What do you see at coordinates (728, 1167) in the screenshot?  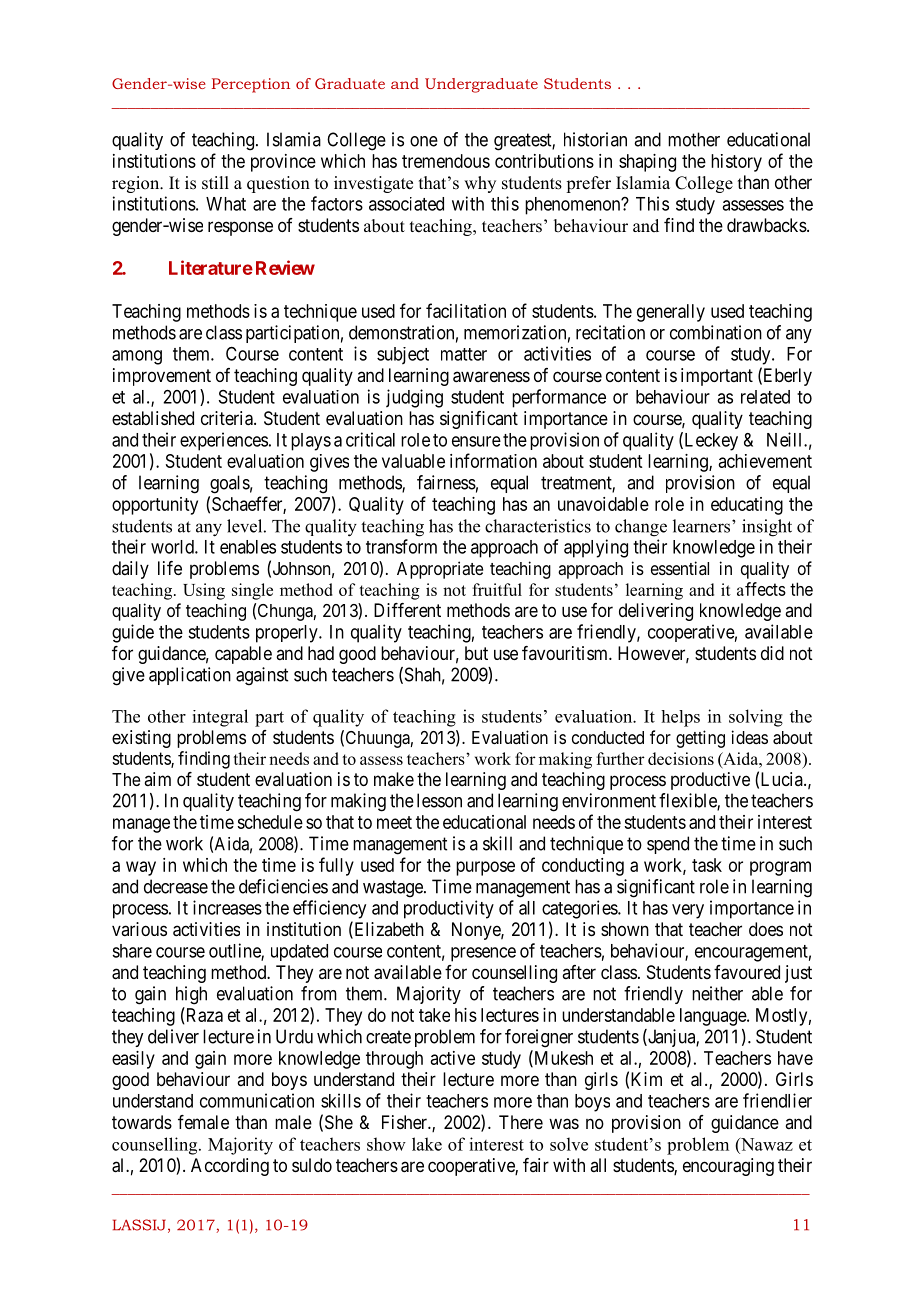 I see `encouraging` at bounding box center [728, 1167].
